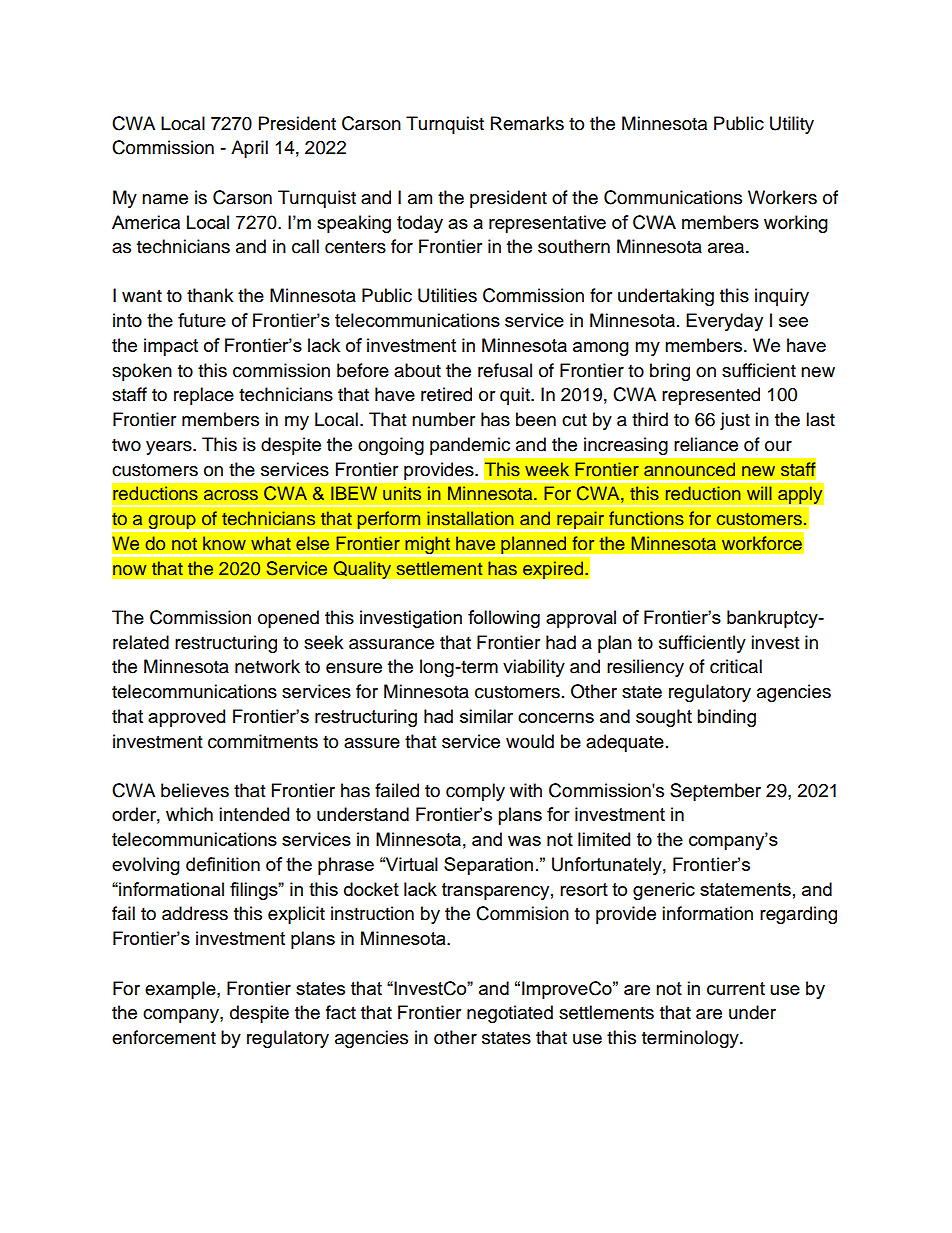 This image has width=952, height=1233. I want to click on current, so click(736, 988).
